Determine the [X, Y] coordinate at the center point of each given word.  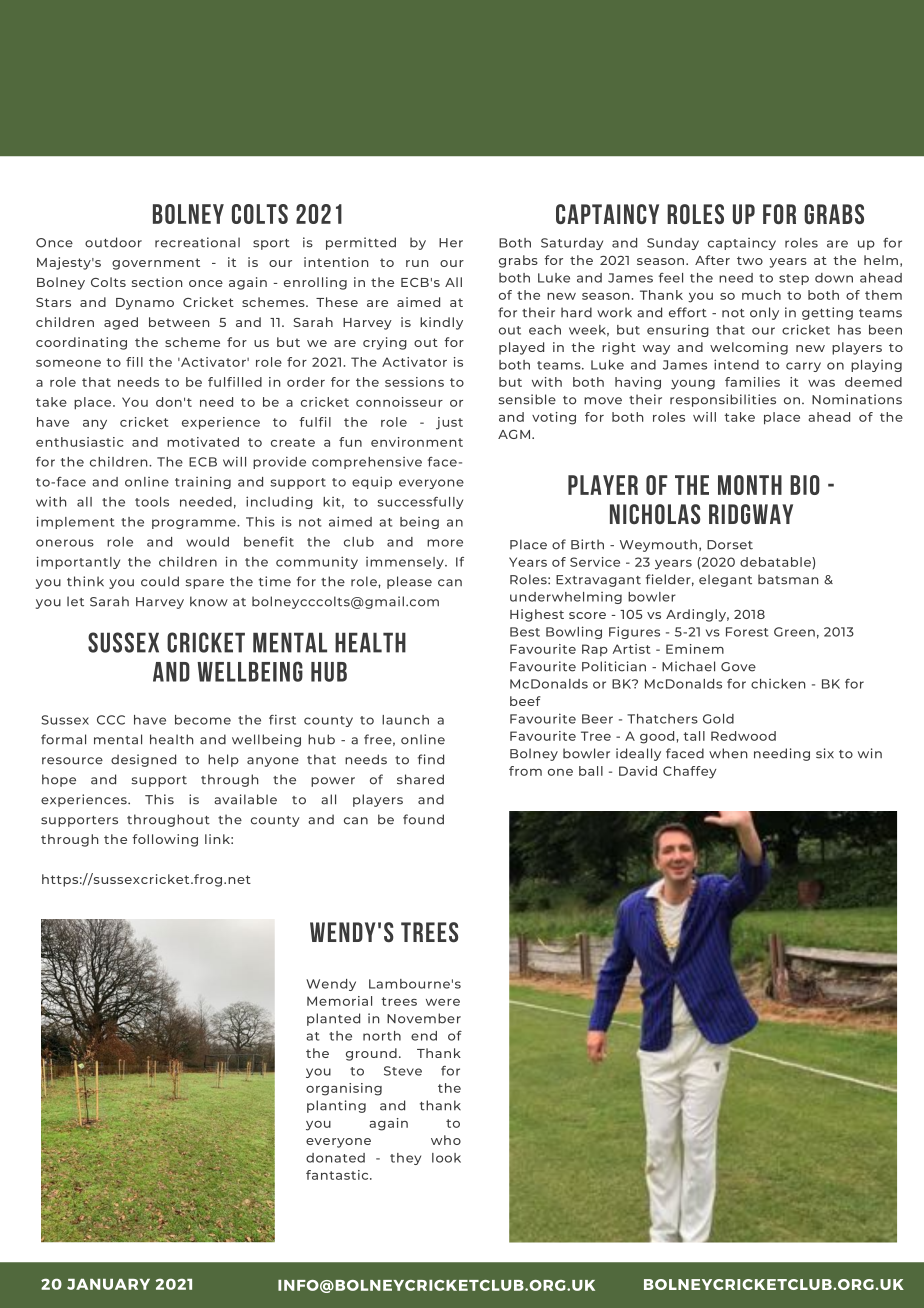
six [825, 753]
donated [335, 1158]
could [160, 581]
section [157, 282]
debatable [776, 562]
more [445, 543]
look [446, 1158]
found [423, 819]
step [794, 279]
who [446, 1140]
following [165, 840]
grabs [518, 261]
